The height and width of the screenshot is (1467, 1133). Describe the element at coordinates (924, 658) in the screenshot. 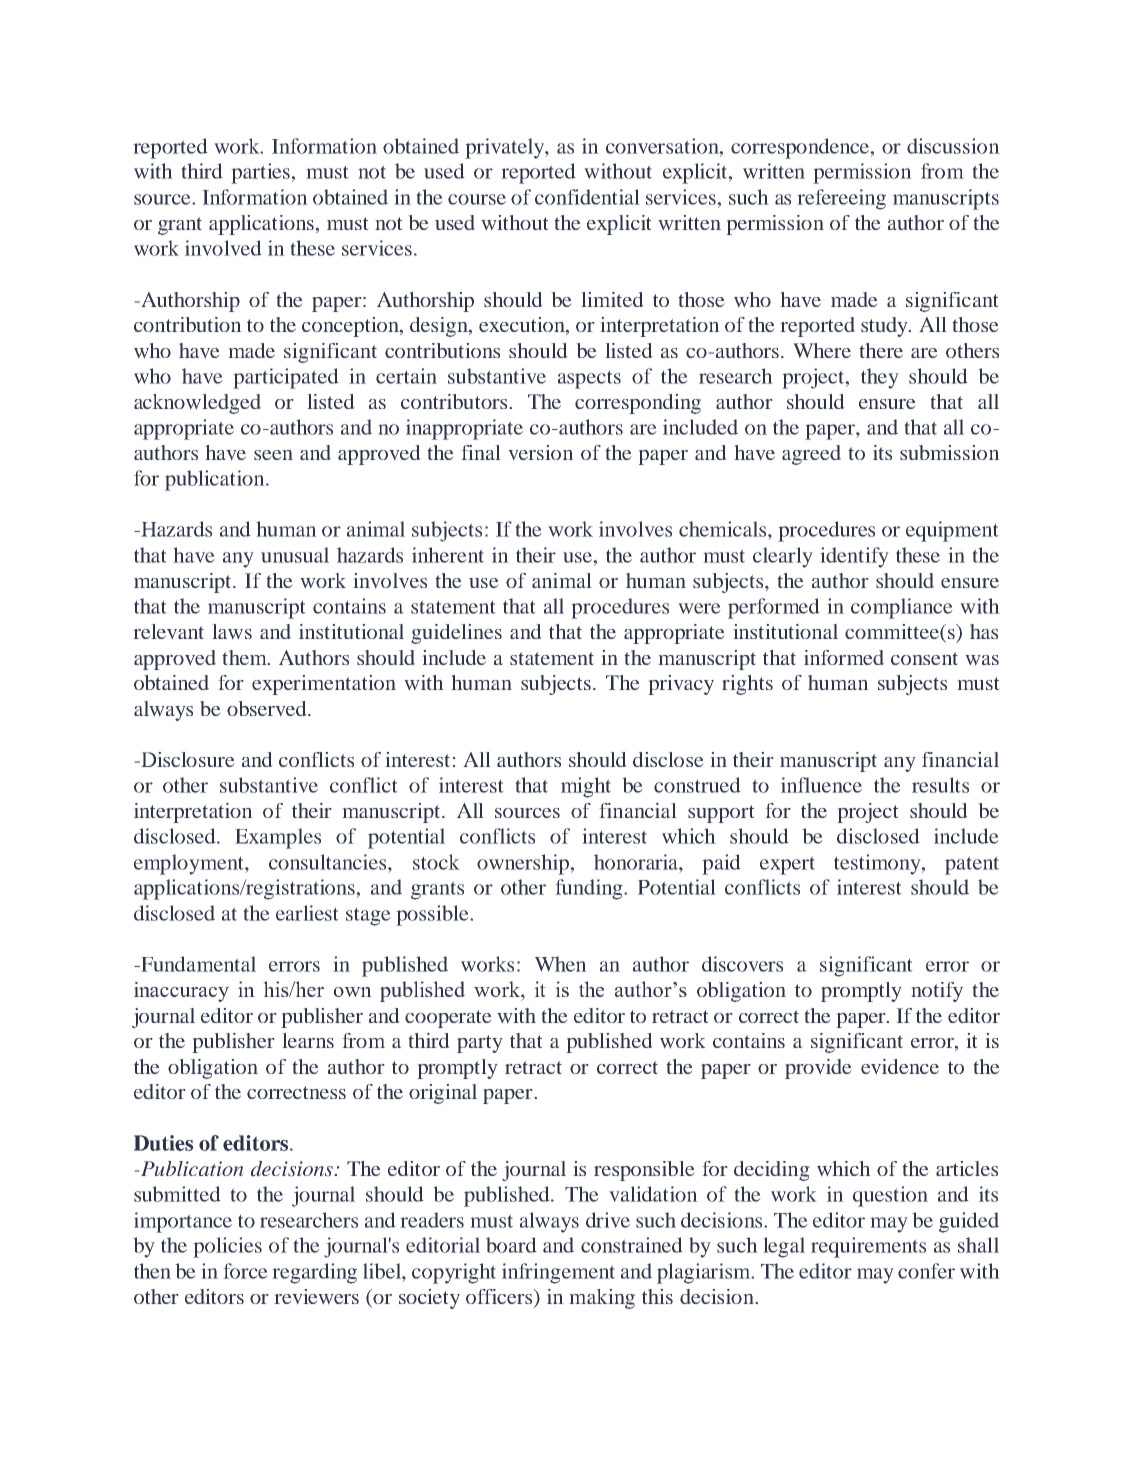

I see `consent` at that location.
